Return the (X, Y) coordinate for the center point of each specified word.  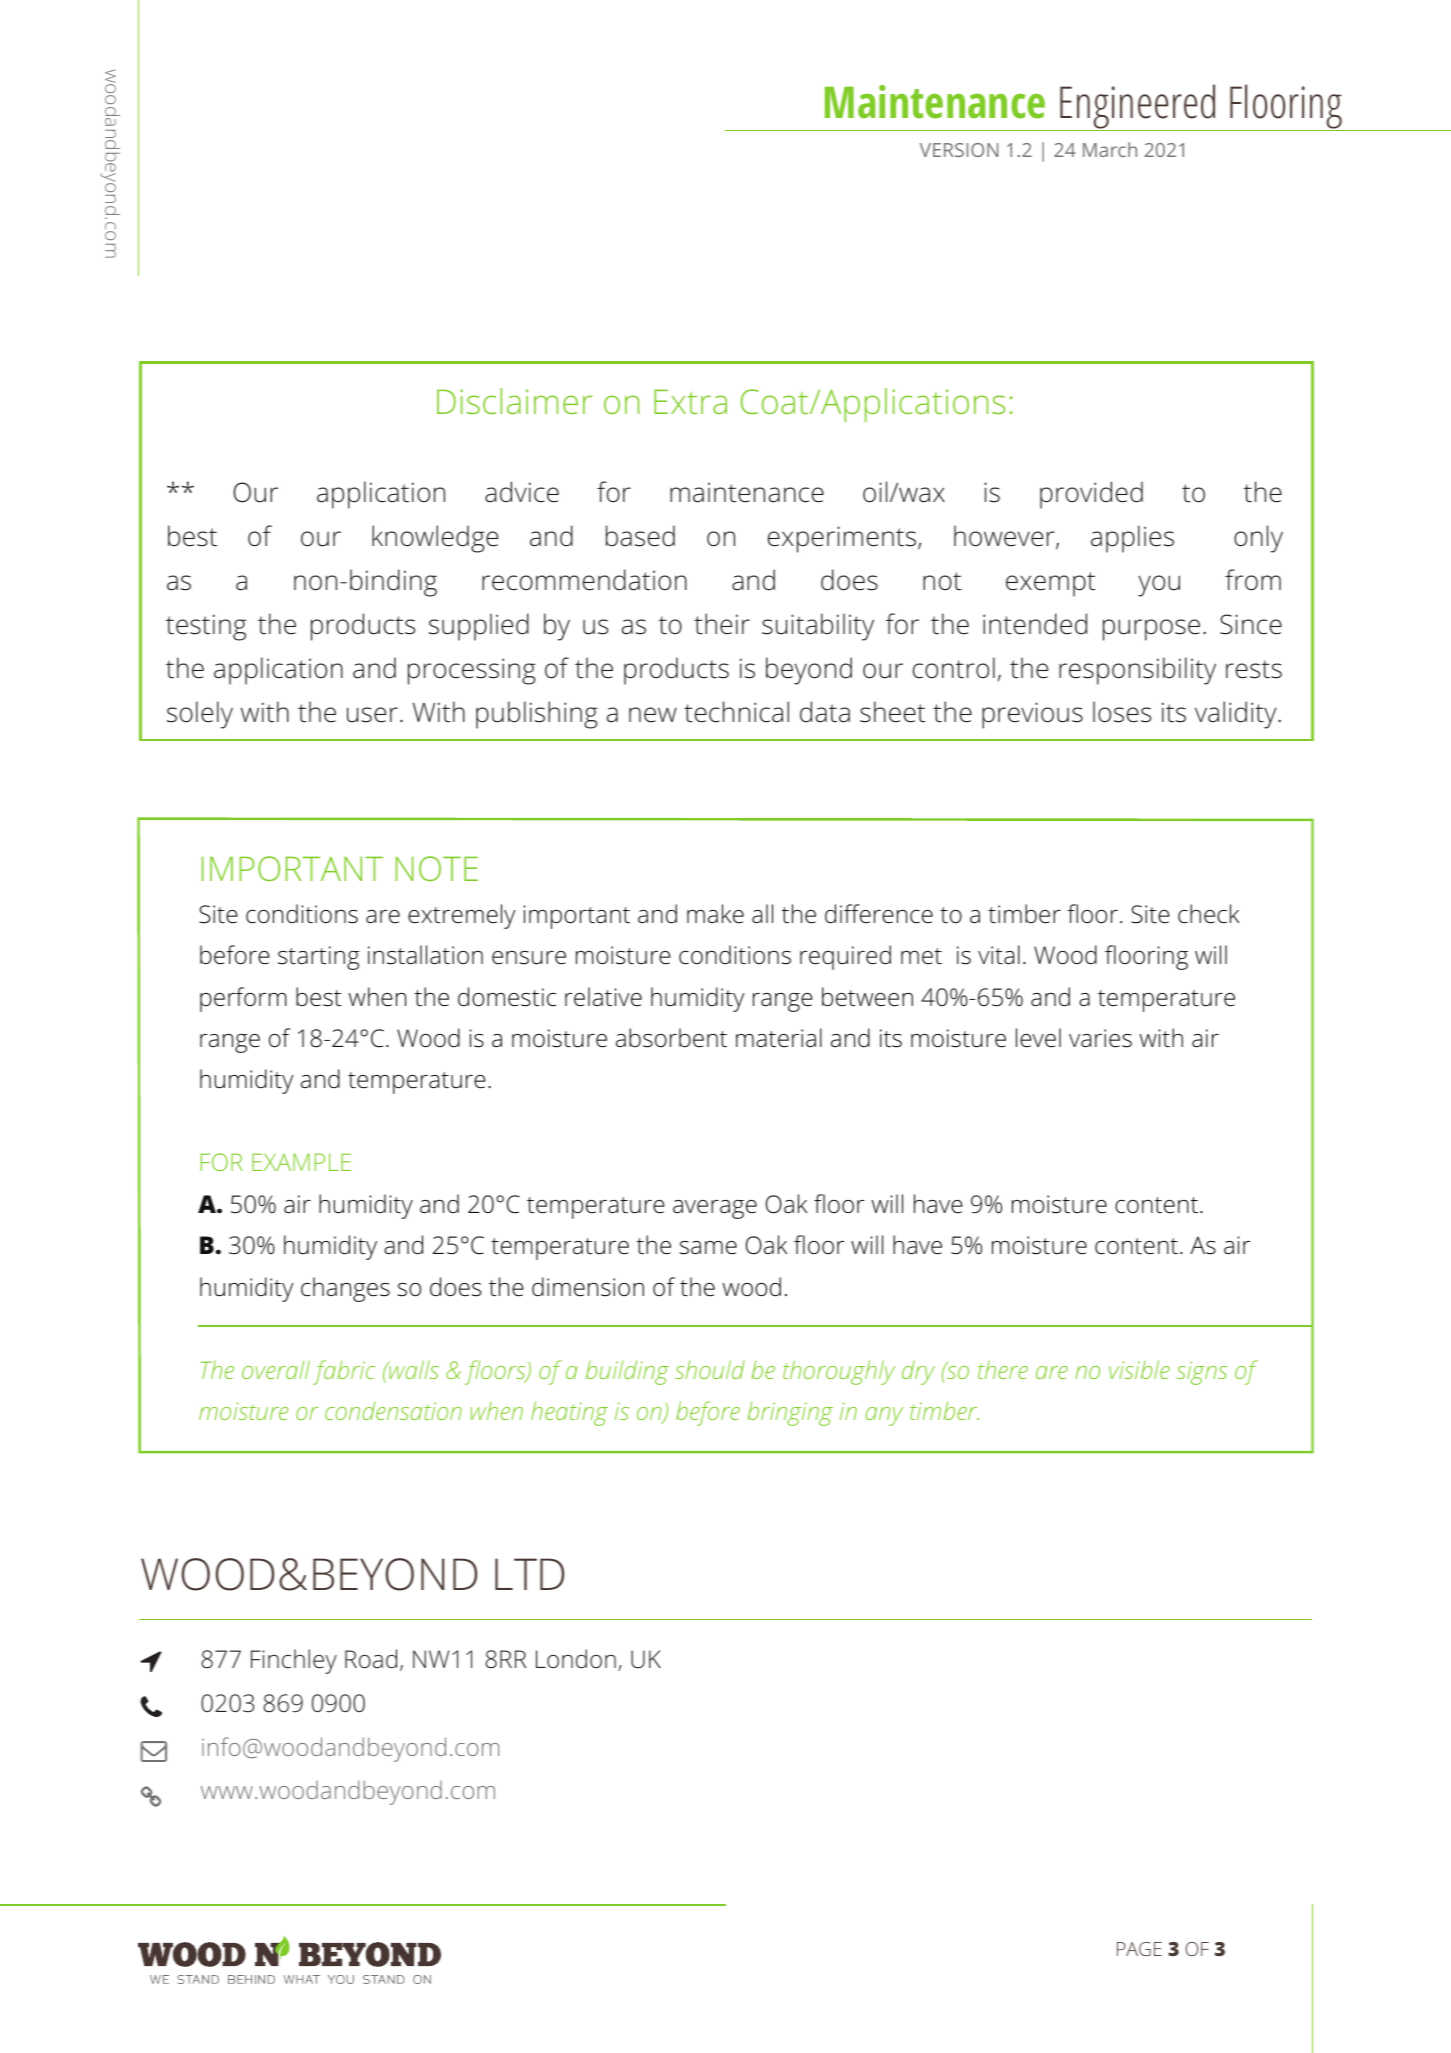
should (710, 1369)
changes (345, 1289)
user (372, 715)
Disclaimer (515, 401)
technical (736, 712)
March (1110, 149)
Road (371, 1658)
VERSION (959, 150)
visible (1139, 1369)
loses (1122, 712)
